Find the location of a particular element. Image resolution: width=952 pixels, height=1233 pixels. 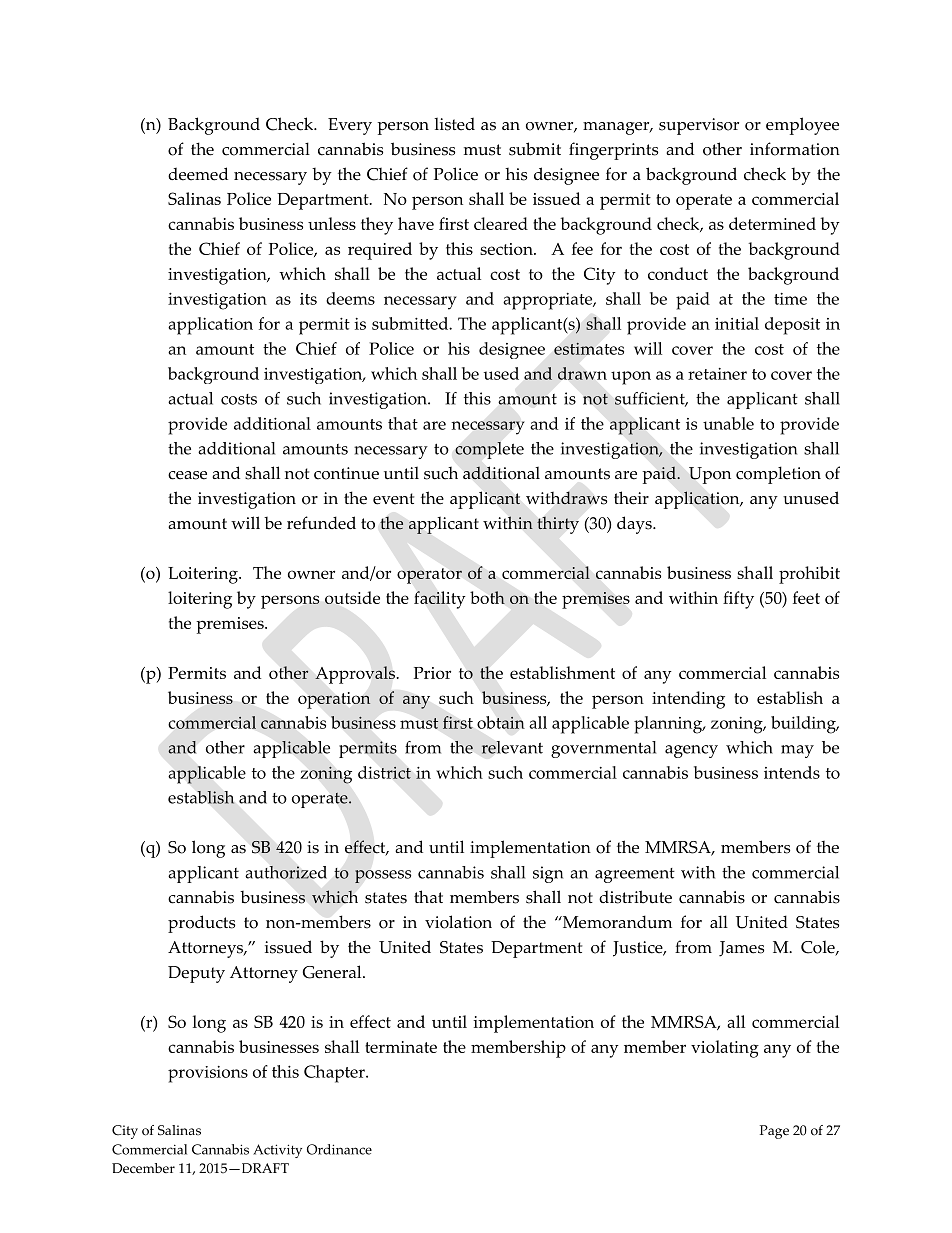

operation is located at coordinates (334, 700).
